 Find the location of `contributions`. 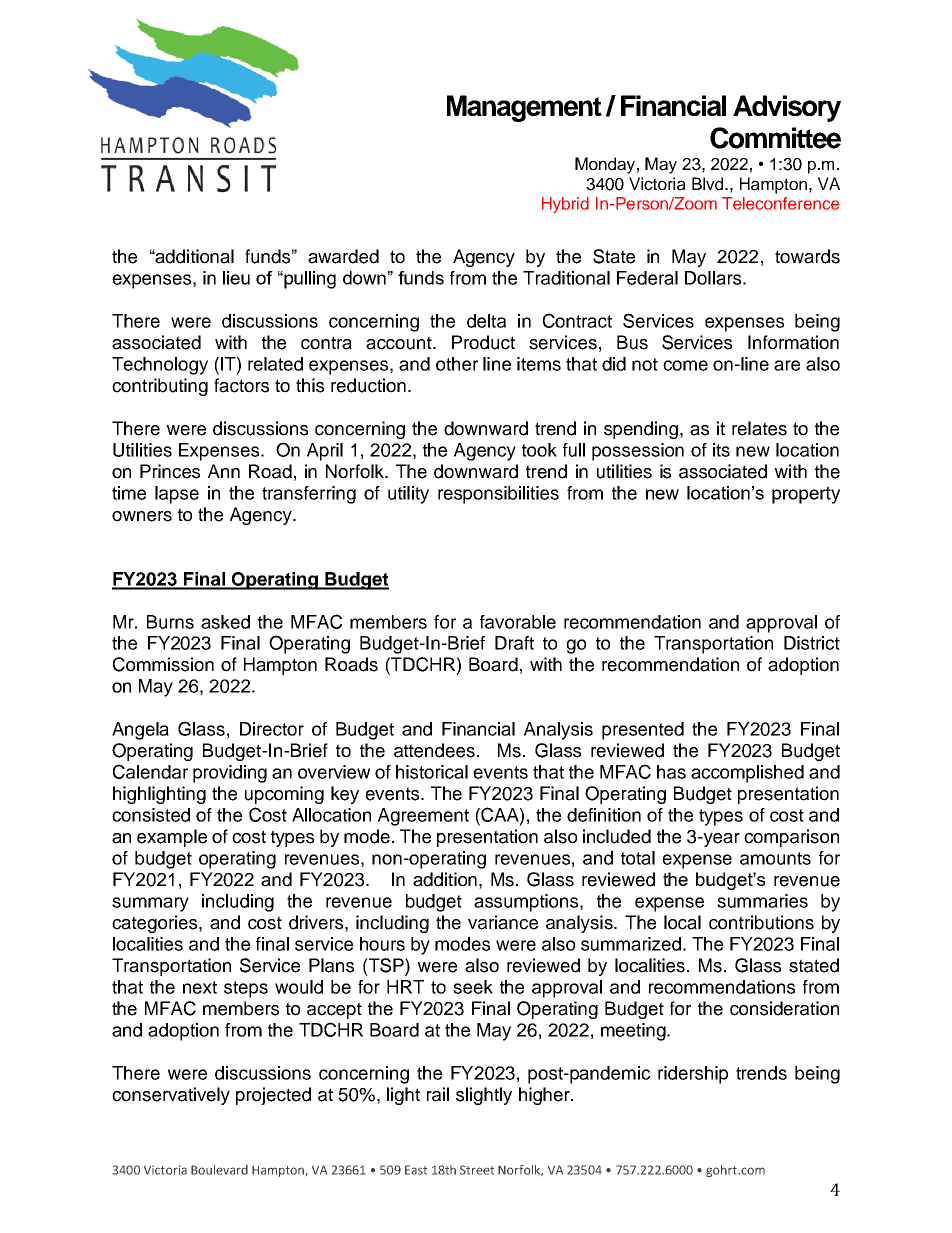

contributions is located at coordinates (761, 922).
